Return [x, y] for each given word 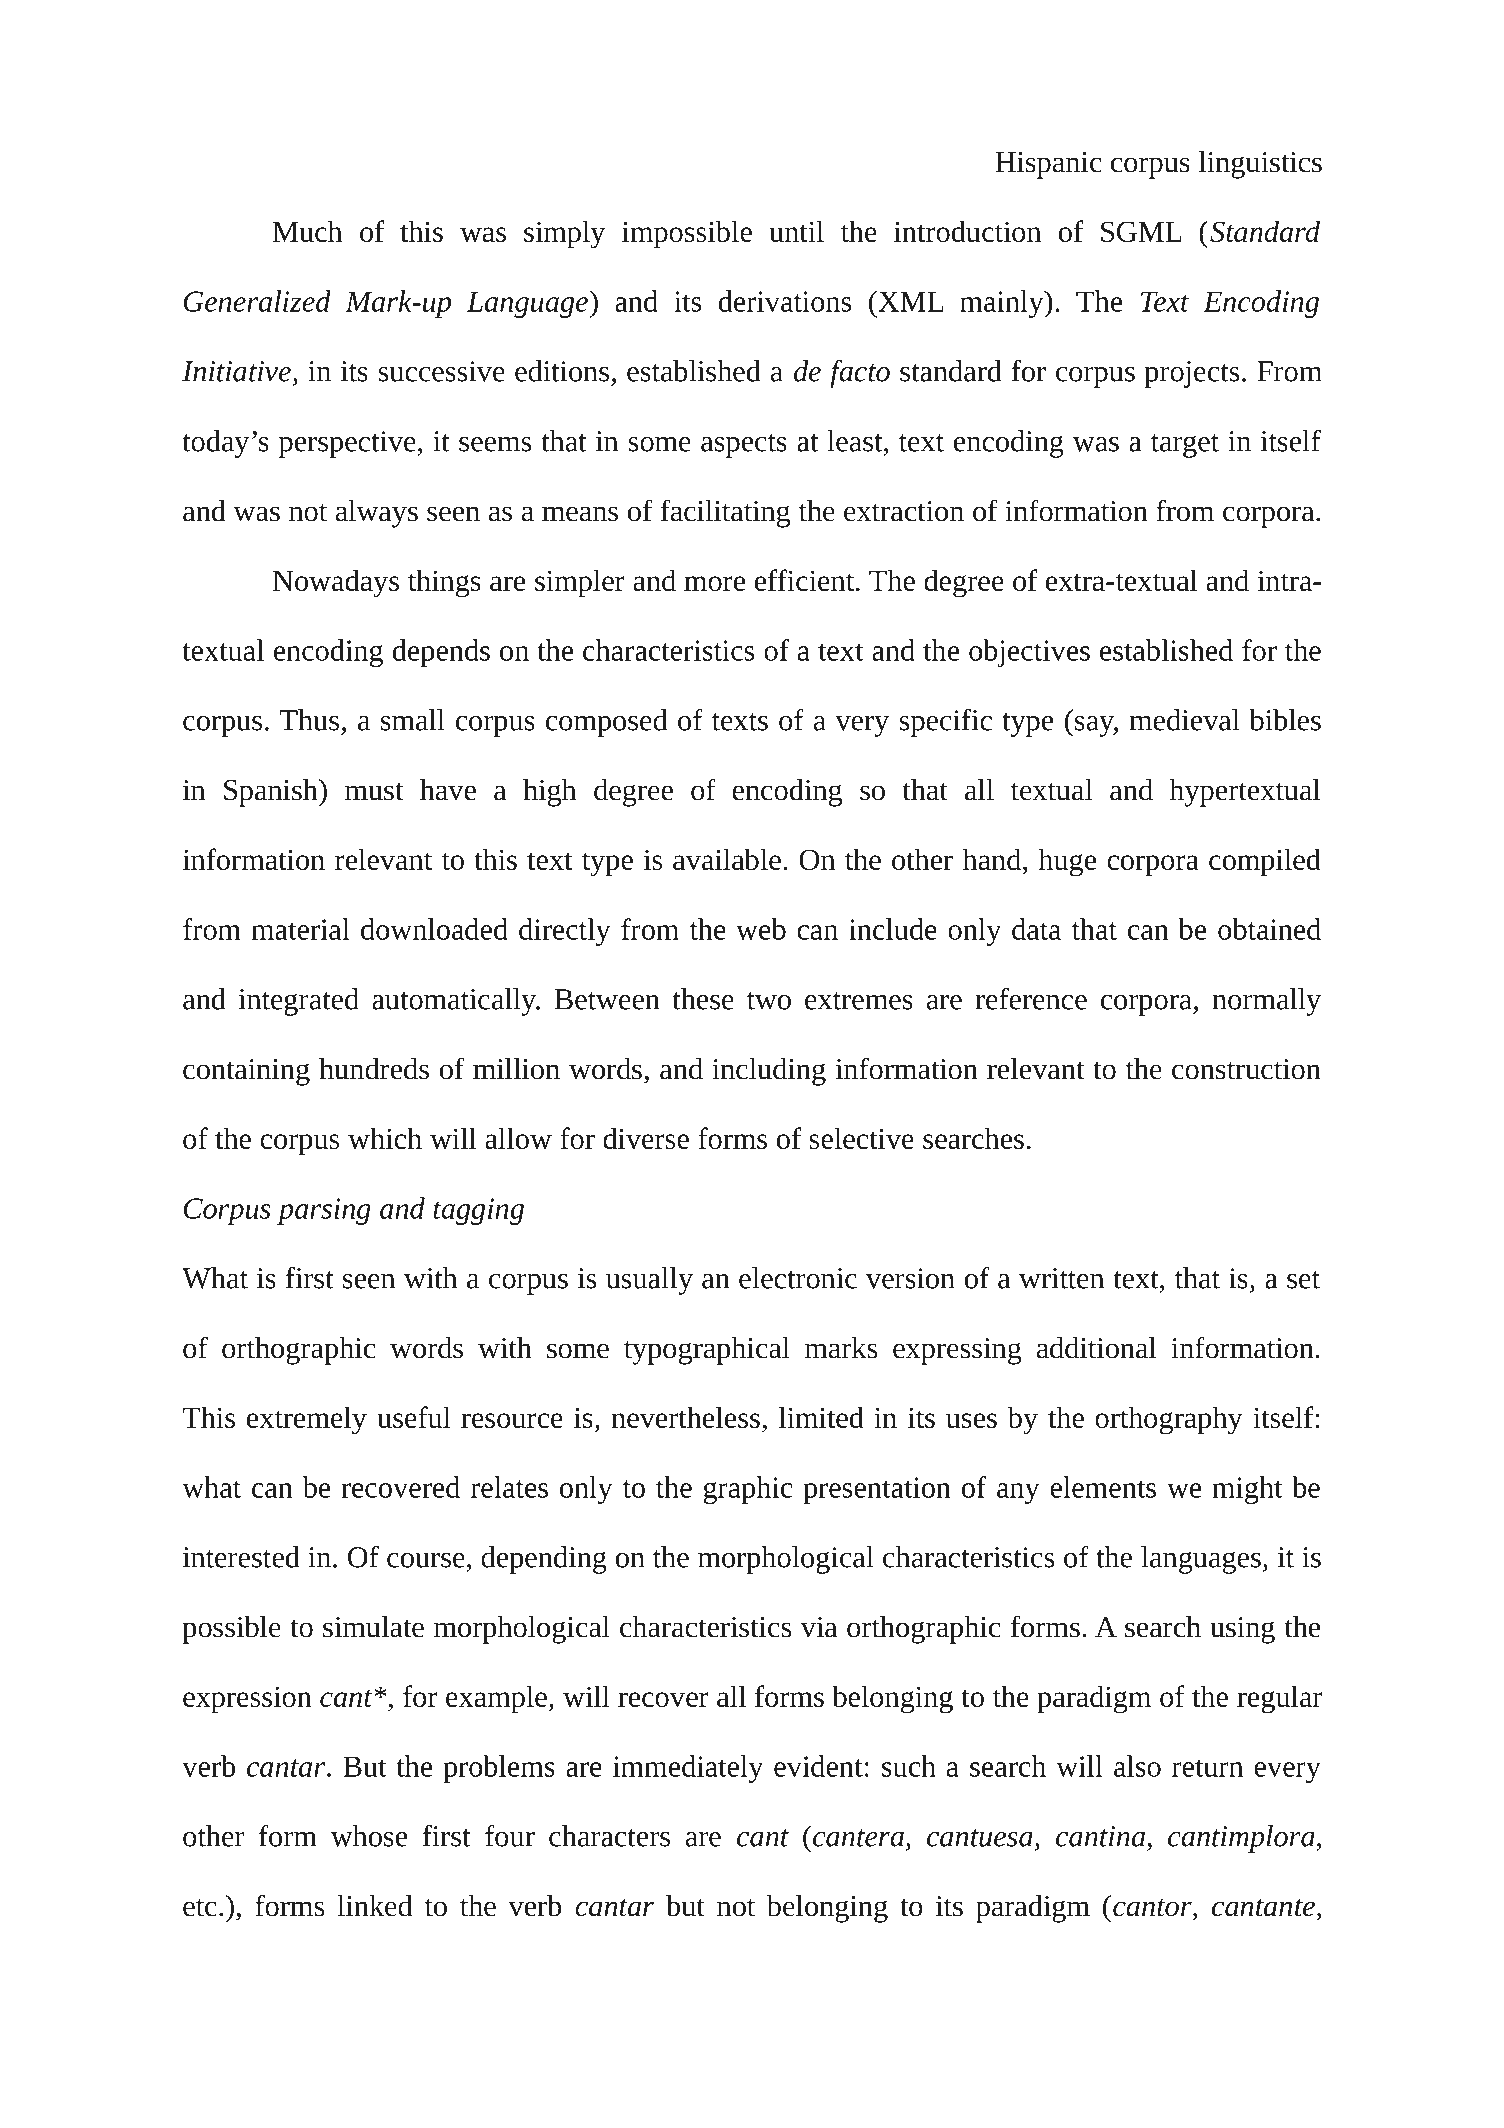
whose [369, 1836]
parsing [324, 1211]
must [374, 792]
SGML [1141, 231]
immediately [688, 1769]
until [796, 231]
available [727, 859]
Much [307, 231]
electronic [798, 1278]
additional [1097, 1348]
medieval [1184, 720]
